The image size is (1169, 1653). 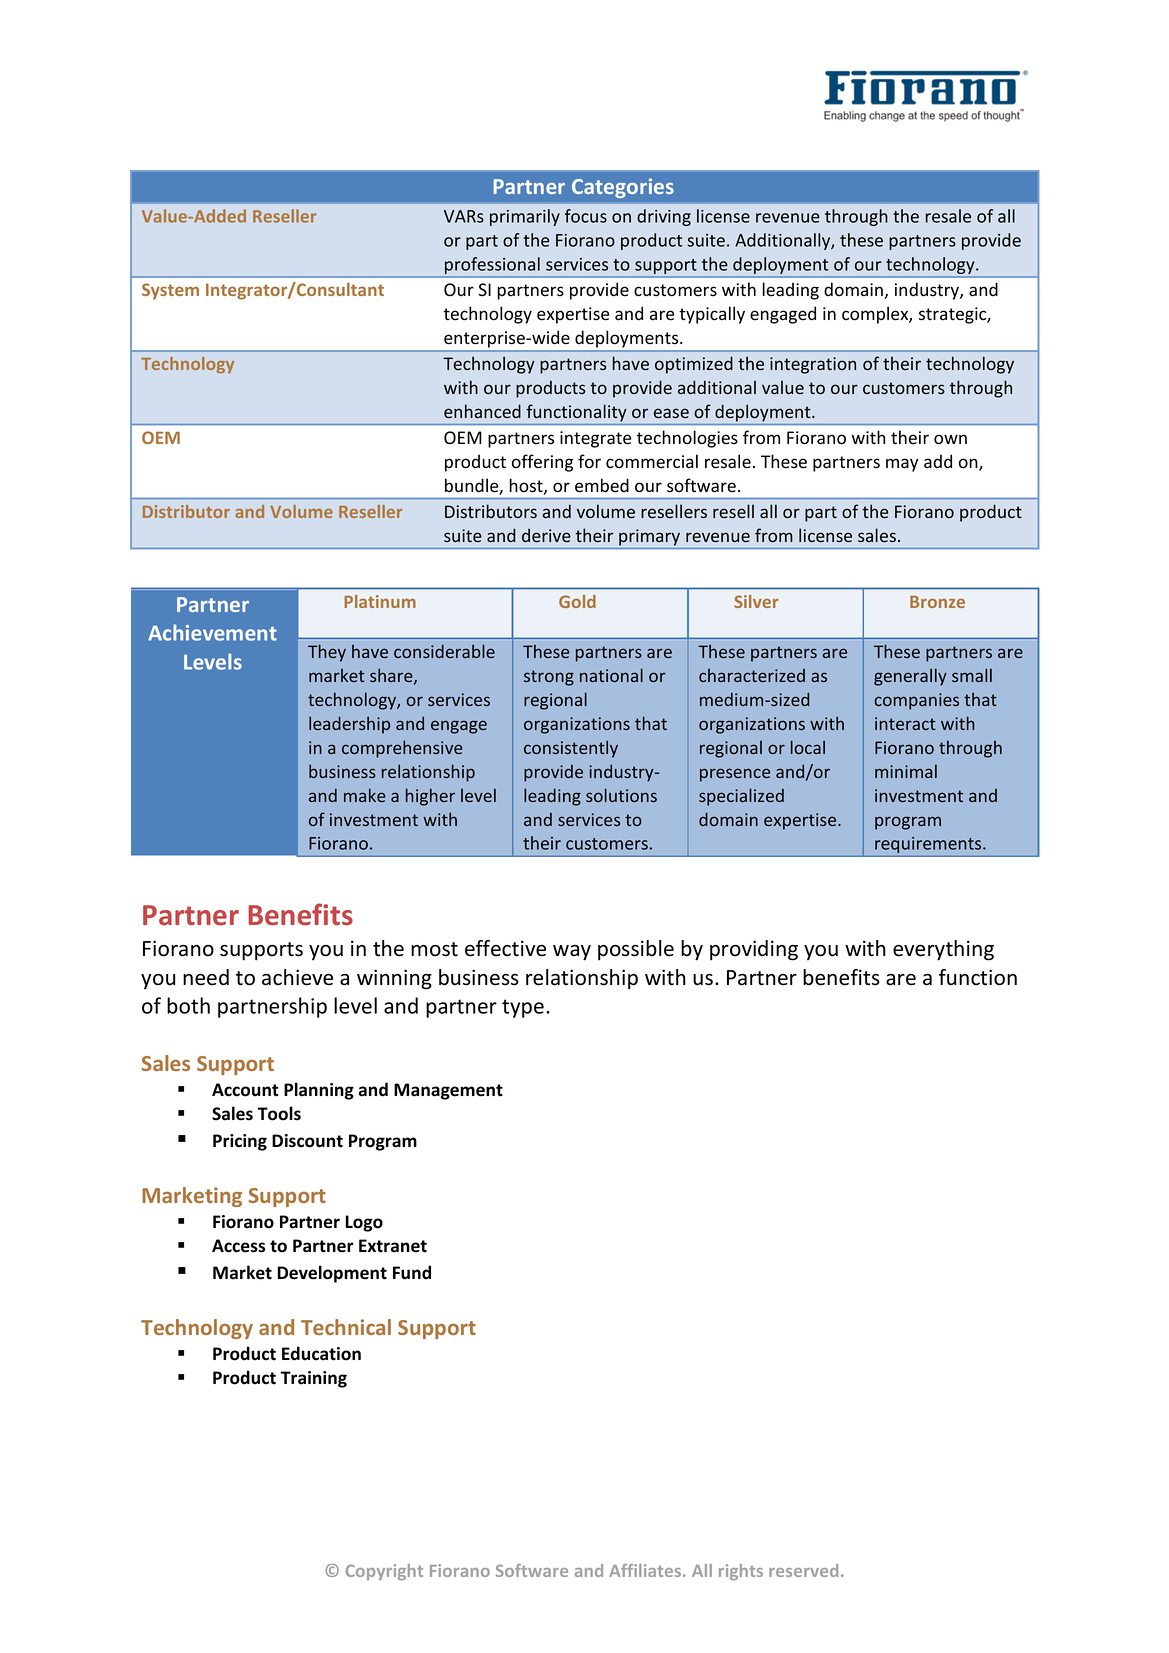 What do you see at coordinates (572, 953) in the screenshot?
I see `way` at bounding box center [572, 953].
